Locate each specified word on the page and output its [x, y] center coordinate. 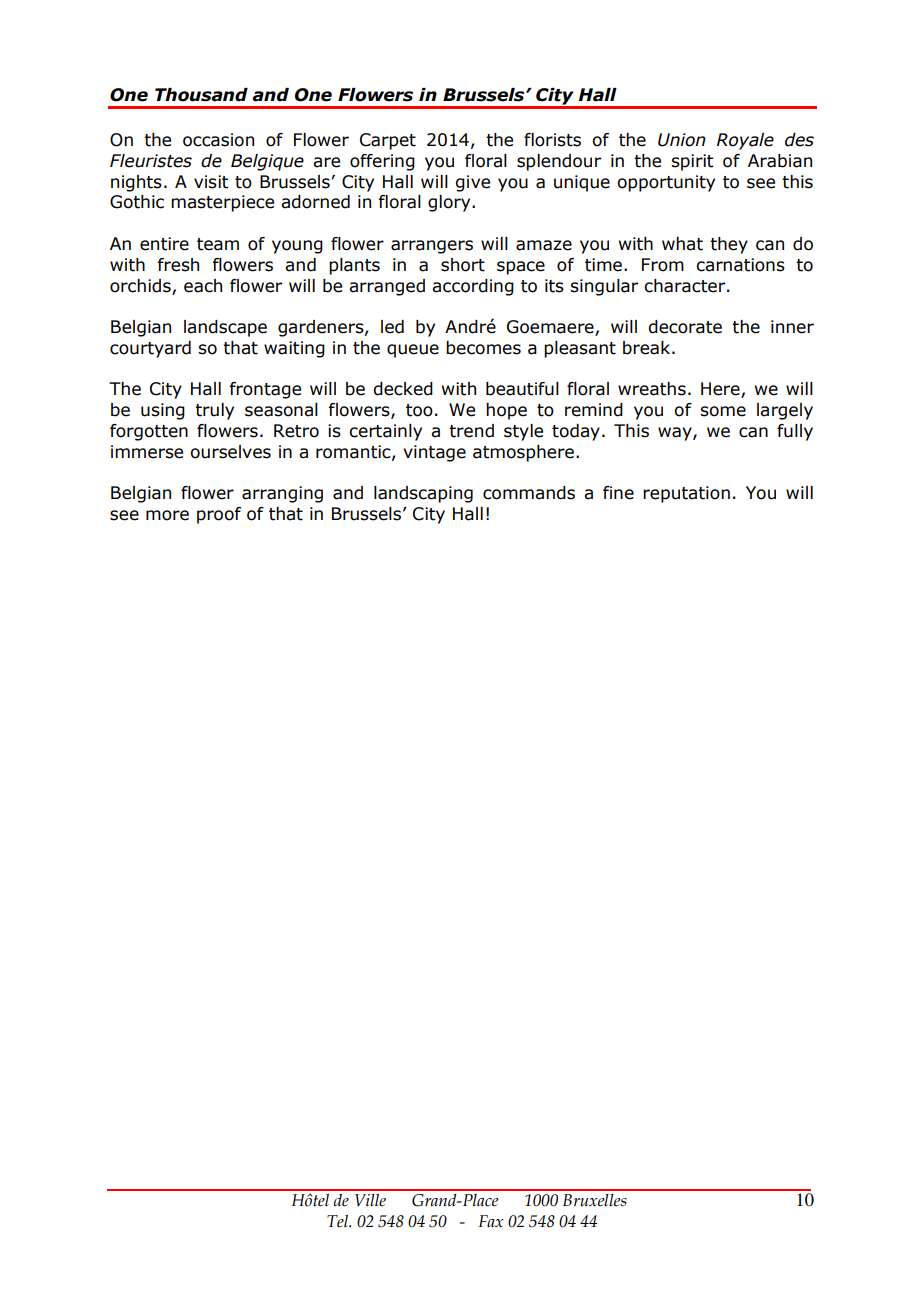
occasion [218, 140]
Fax [491, 1221]
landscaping [423, 494]
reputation [686, 494]
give [473, 183]
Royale [745, 141]
